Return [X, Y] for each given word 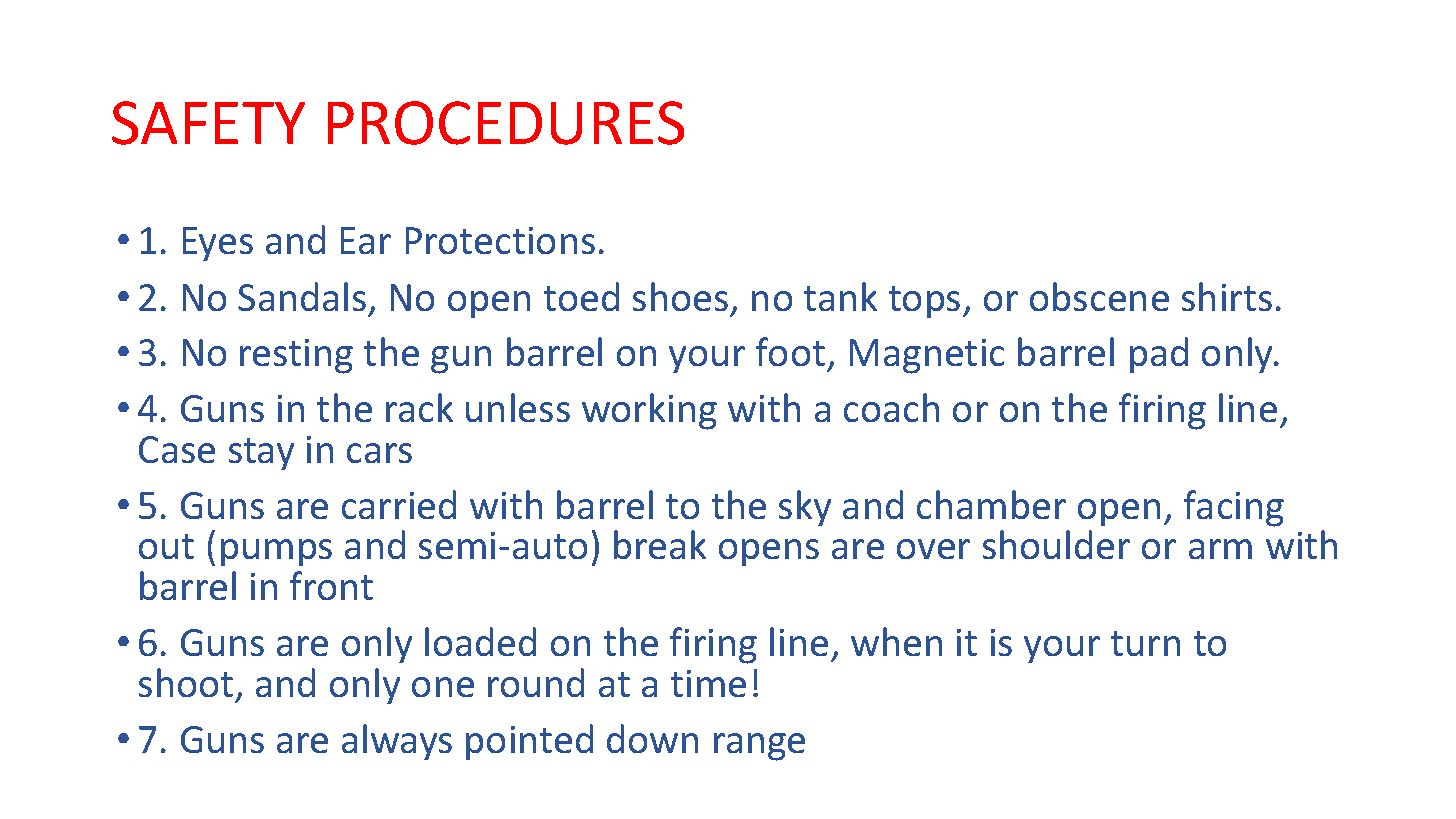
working [649, 411]
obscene [1099, 296]
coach [891, 407]
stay [261, 454]
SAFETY [208, 123]
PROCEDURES [506, 123]
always [397, 742]
